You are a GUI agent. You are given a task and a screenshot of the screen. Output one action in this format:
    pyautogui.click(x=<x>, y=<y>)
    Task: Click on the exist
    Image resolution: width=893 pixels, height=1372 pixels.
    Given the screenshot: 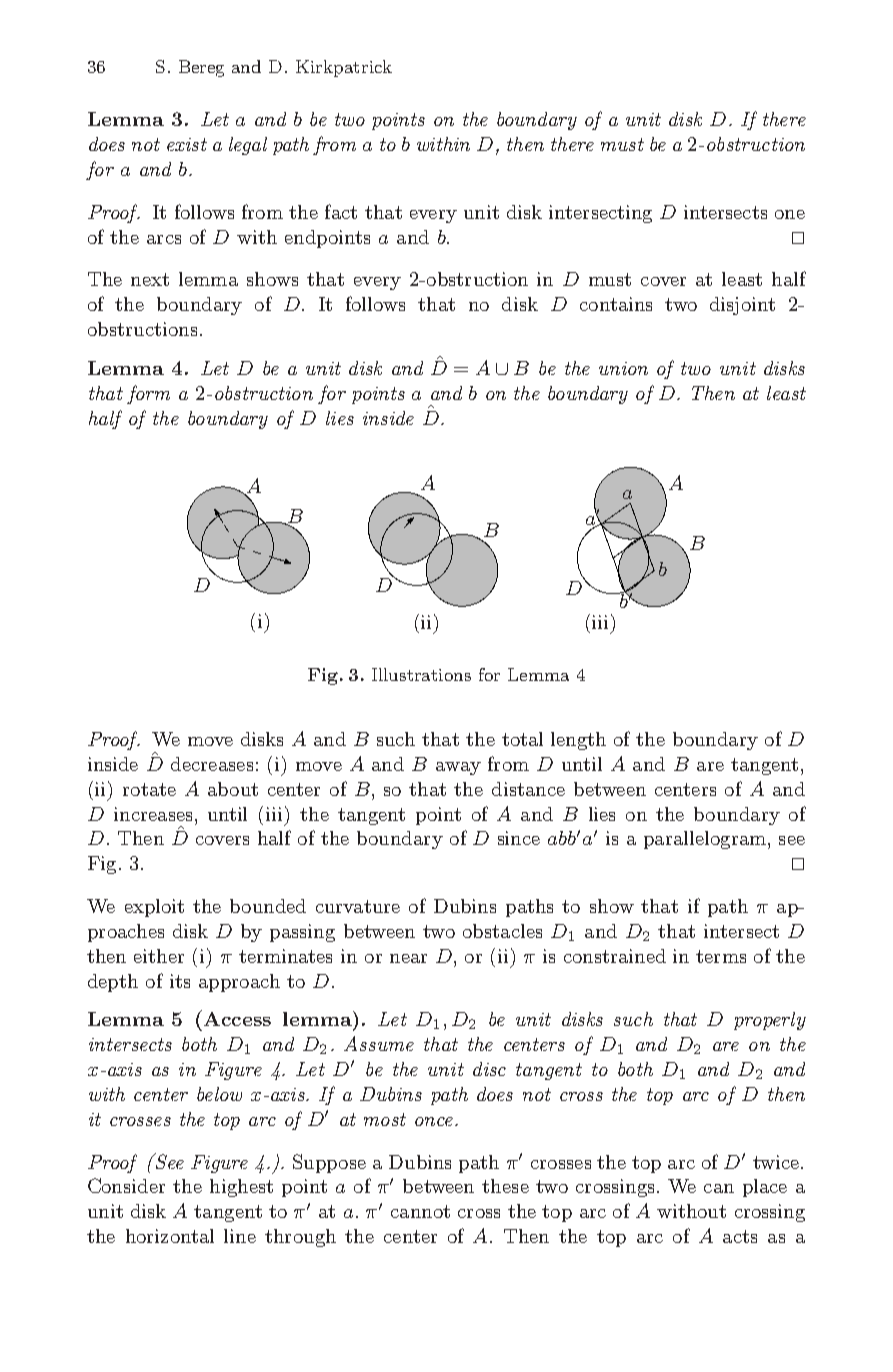 What is the action you would take?
    pyautogui.click(x=187, y=144)
